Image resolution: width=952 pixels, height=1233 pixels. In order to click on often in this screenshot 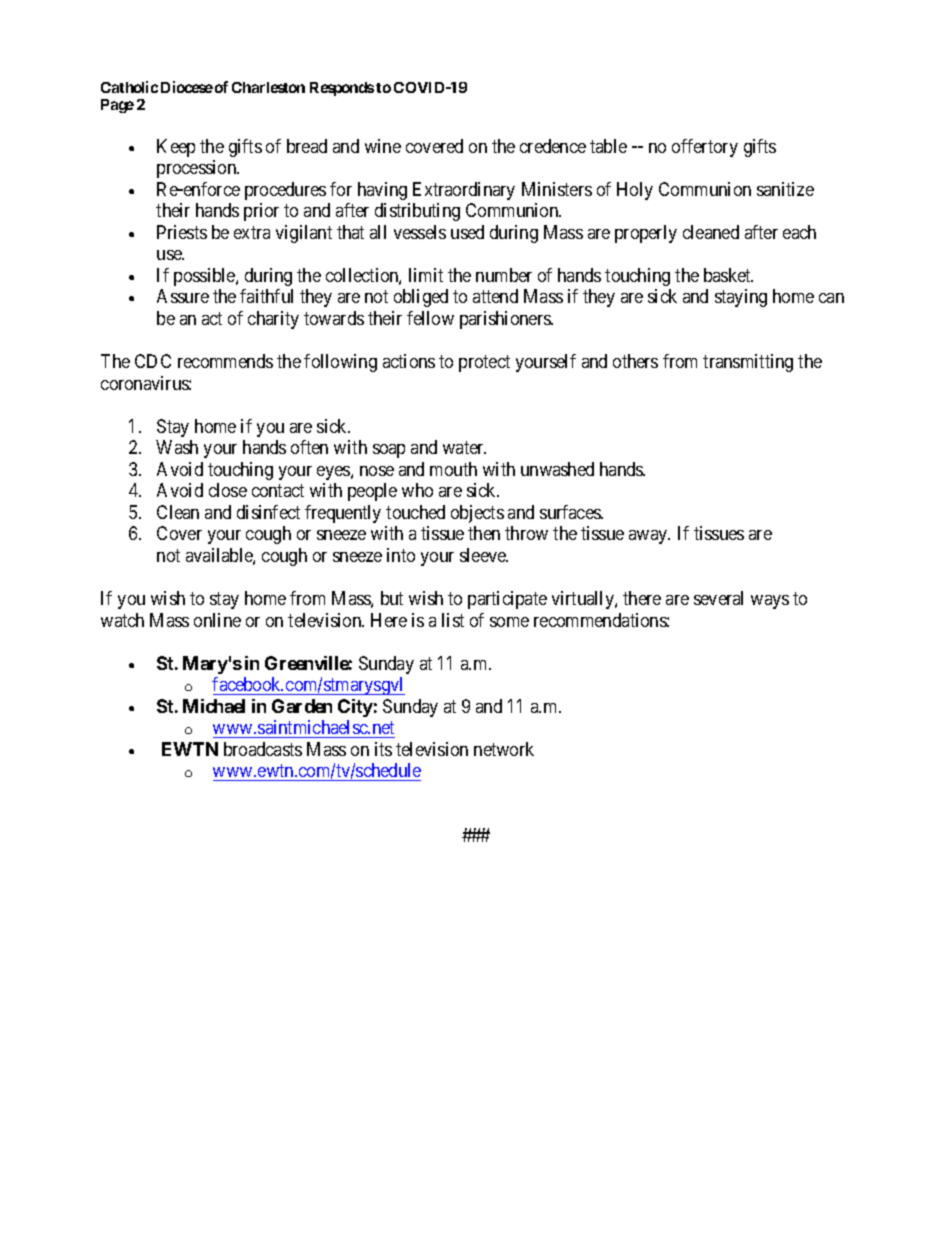, I will do `click(309, 447)`.
